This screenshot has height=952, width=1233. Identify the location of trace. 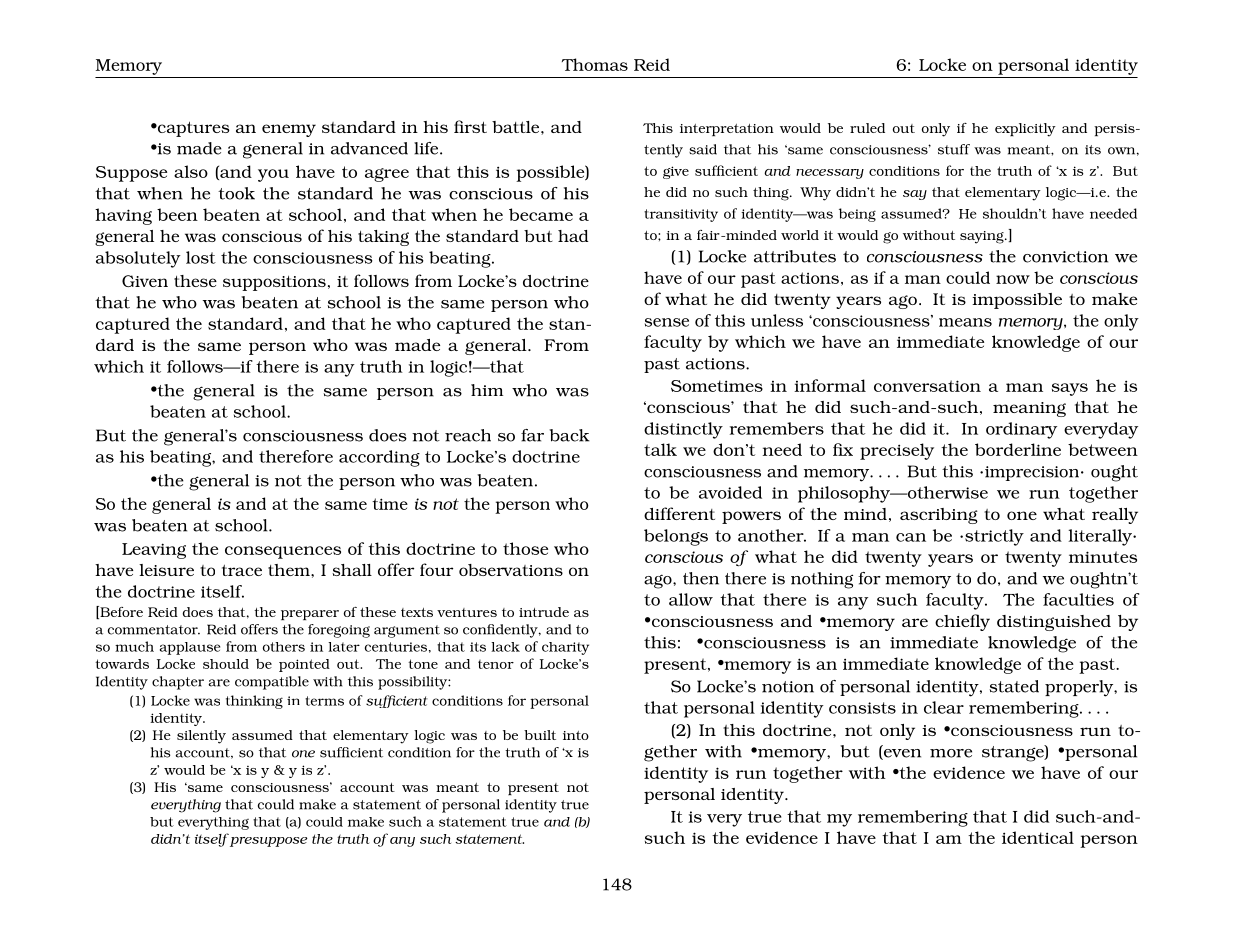
(242, 570).
